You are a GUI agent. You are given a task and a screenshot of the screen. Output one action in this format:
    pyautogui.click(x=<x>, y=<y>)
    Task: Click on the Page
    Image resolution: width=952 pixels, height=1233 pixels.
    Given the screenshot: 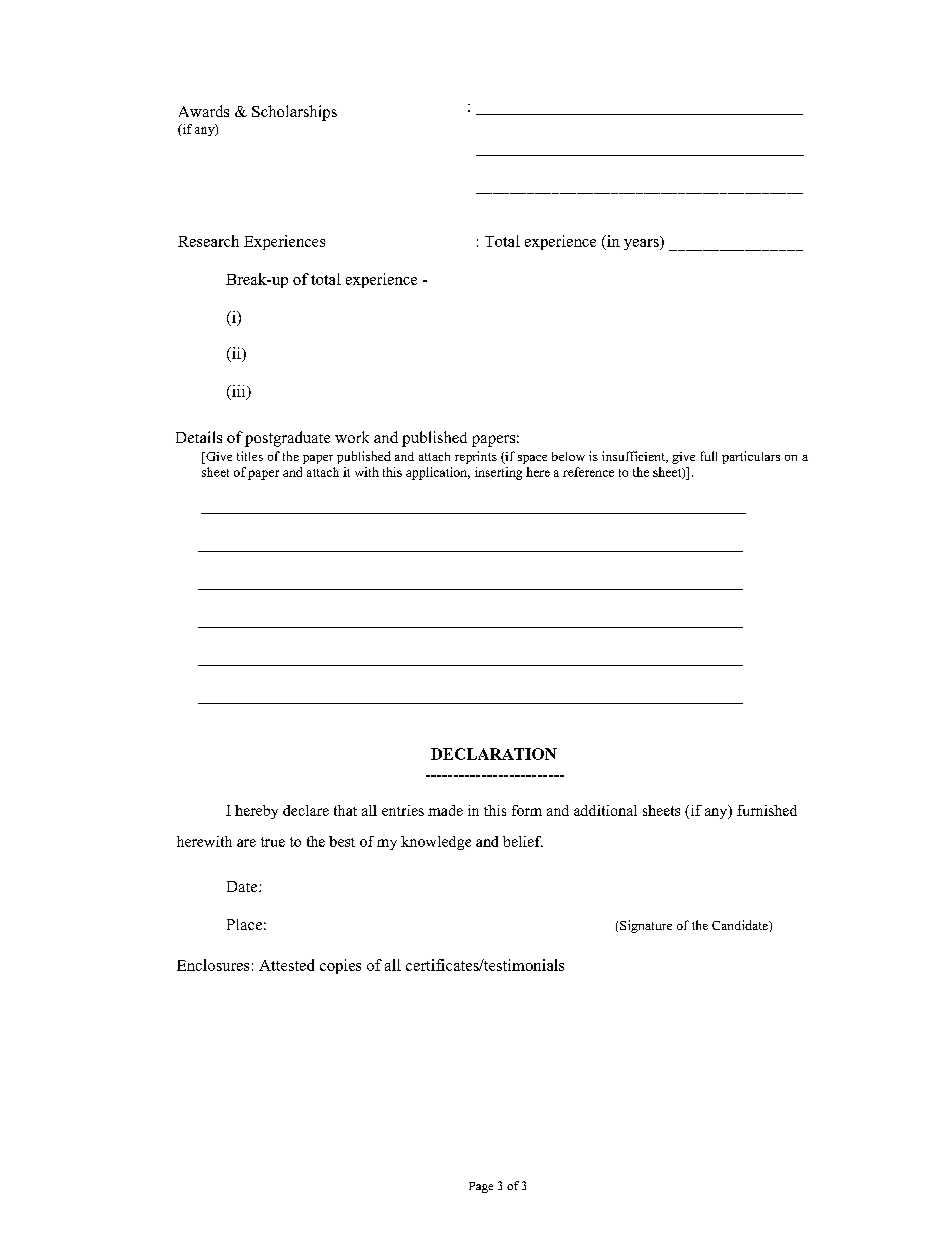 What is the action you would take?
    pyautogui.click(x=481, y=1187)
